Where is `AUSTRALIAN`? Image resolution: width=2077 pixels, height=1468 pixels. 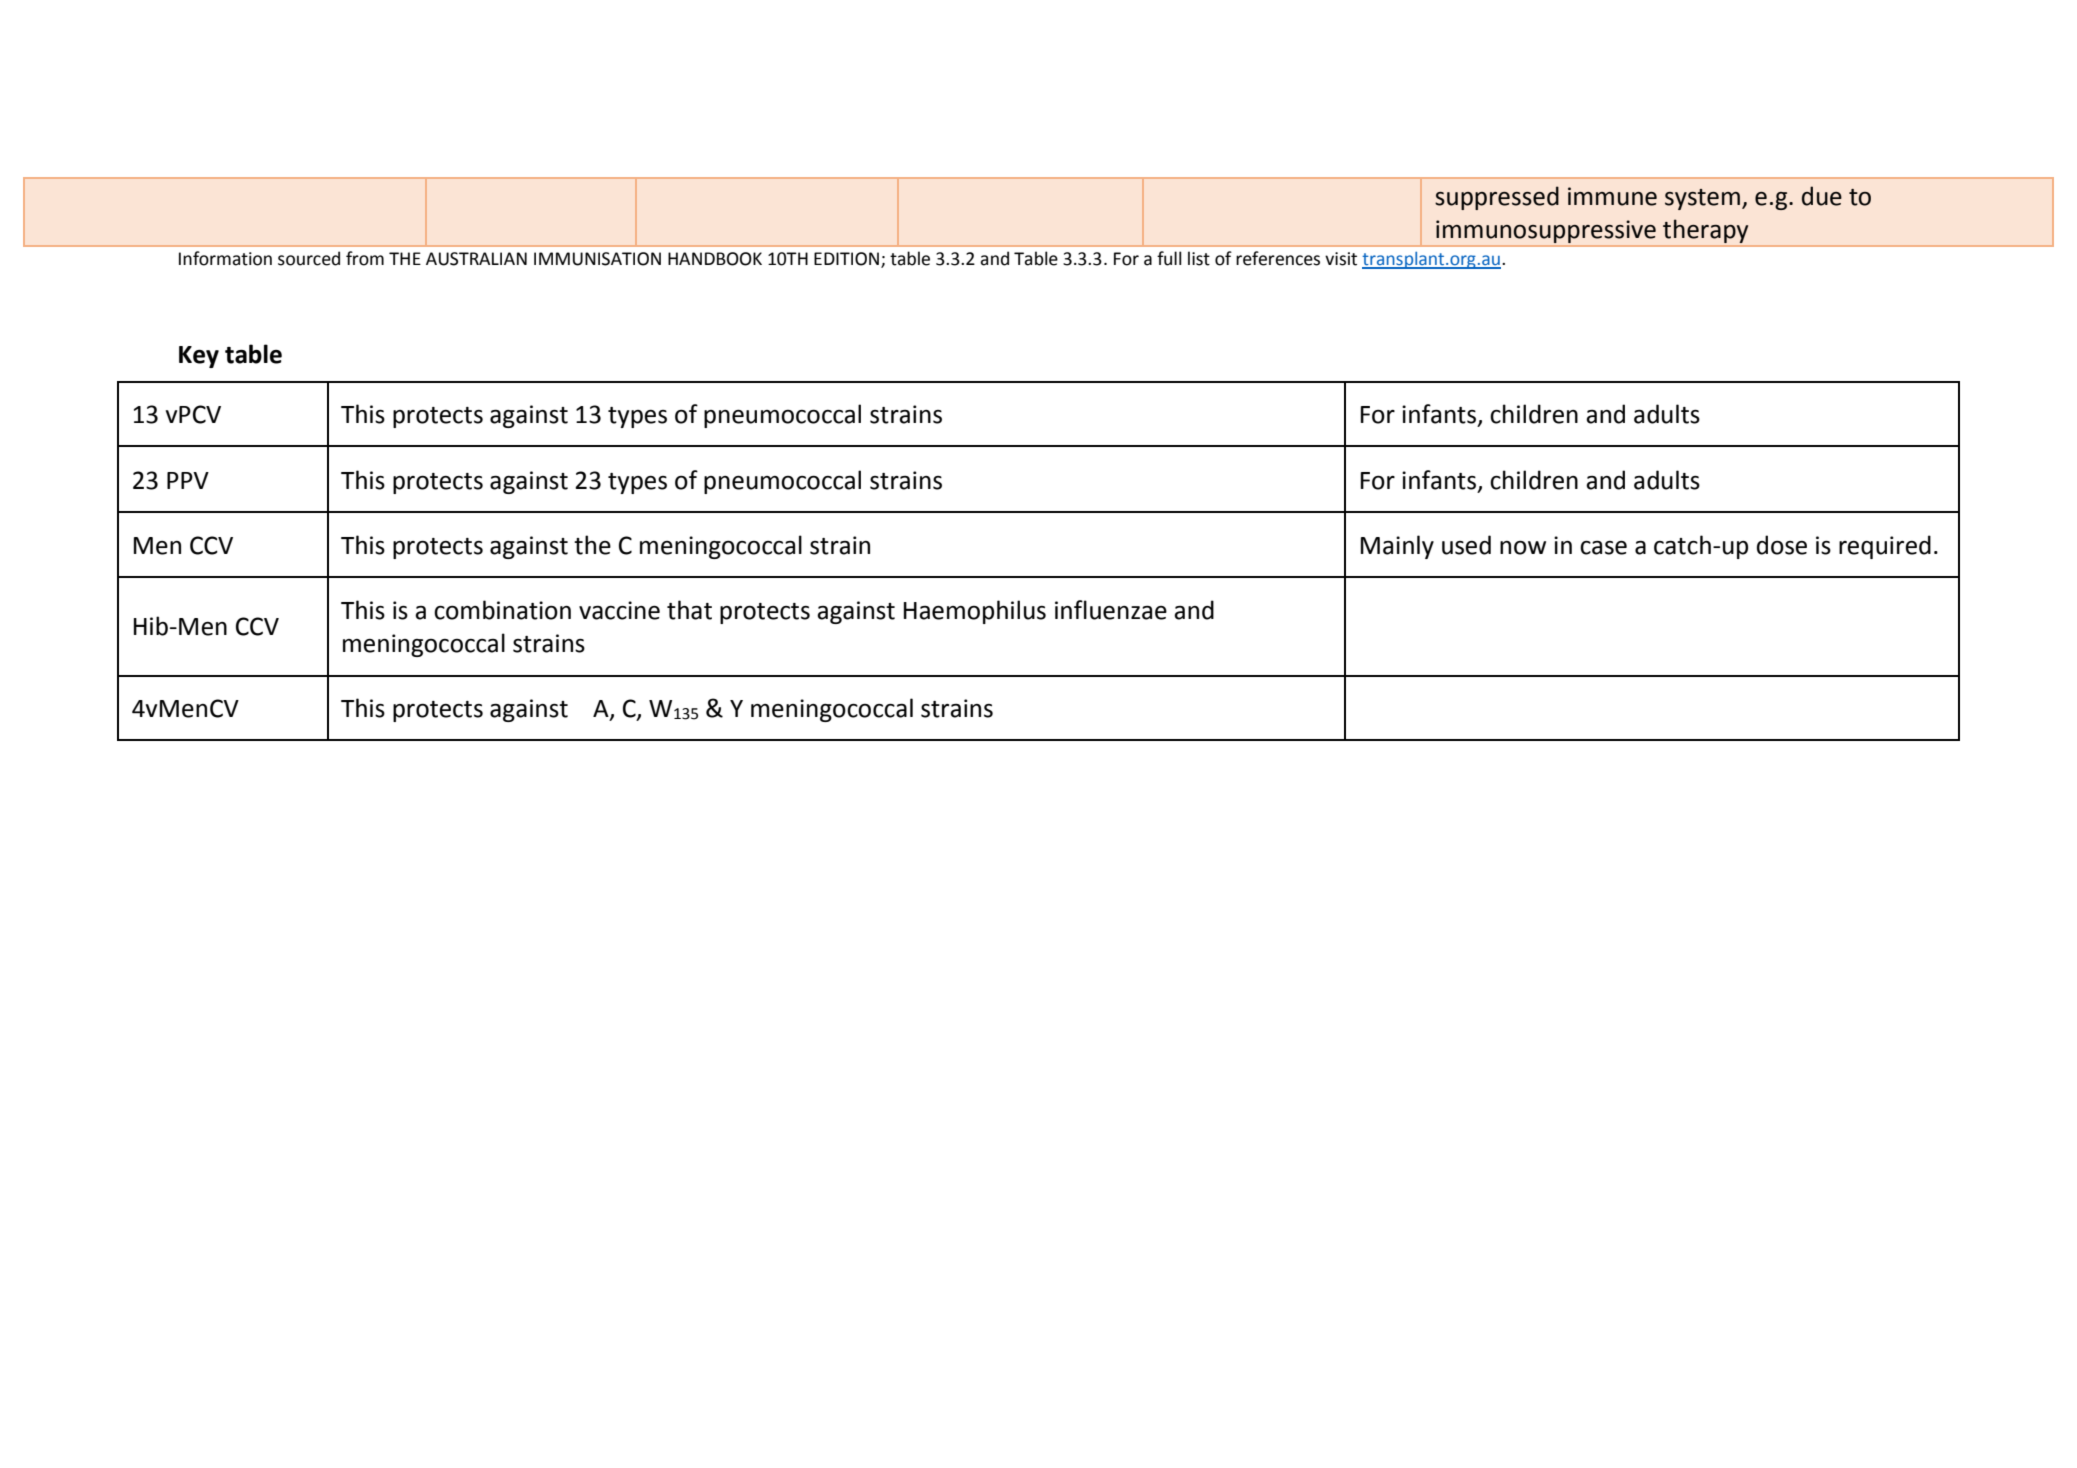
AUSTRALIAN is located at coordinates (476, 259).
